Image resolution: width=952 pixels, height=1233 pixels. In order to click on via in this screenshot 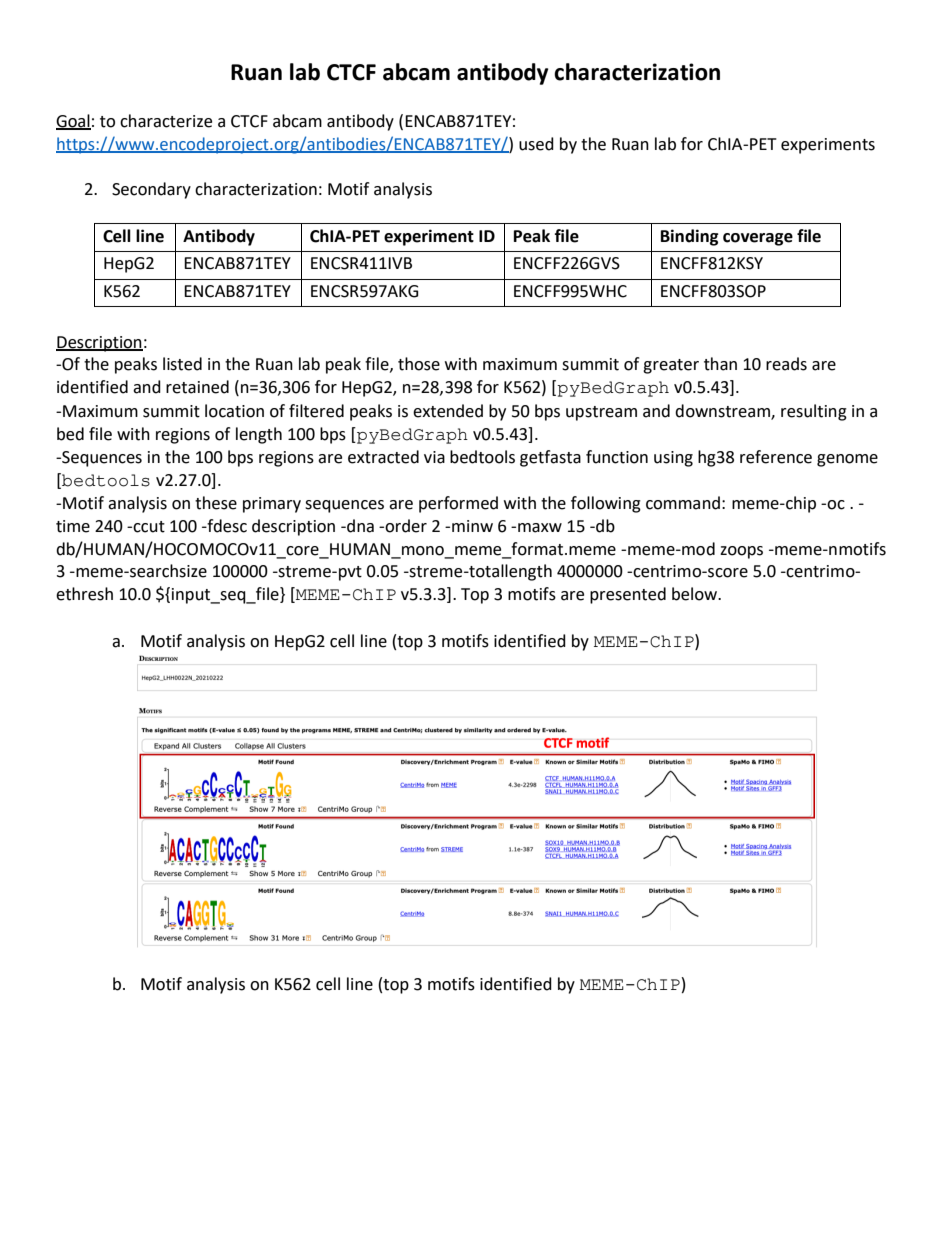, I will do `click(434, 457)`.
